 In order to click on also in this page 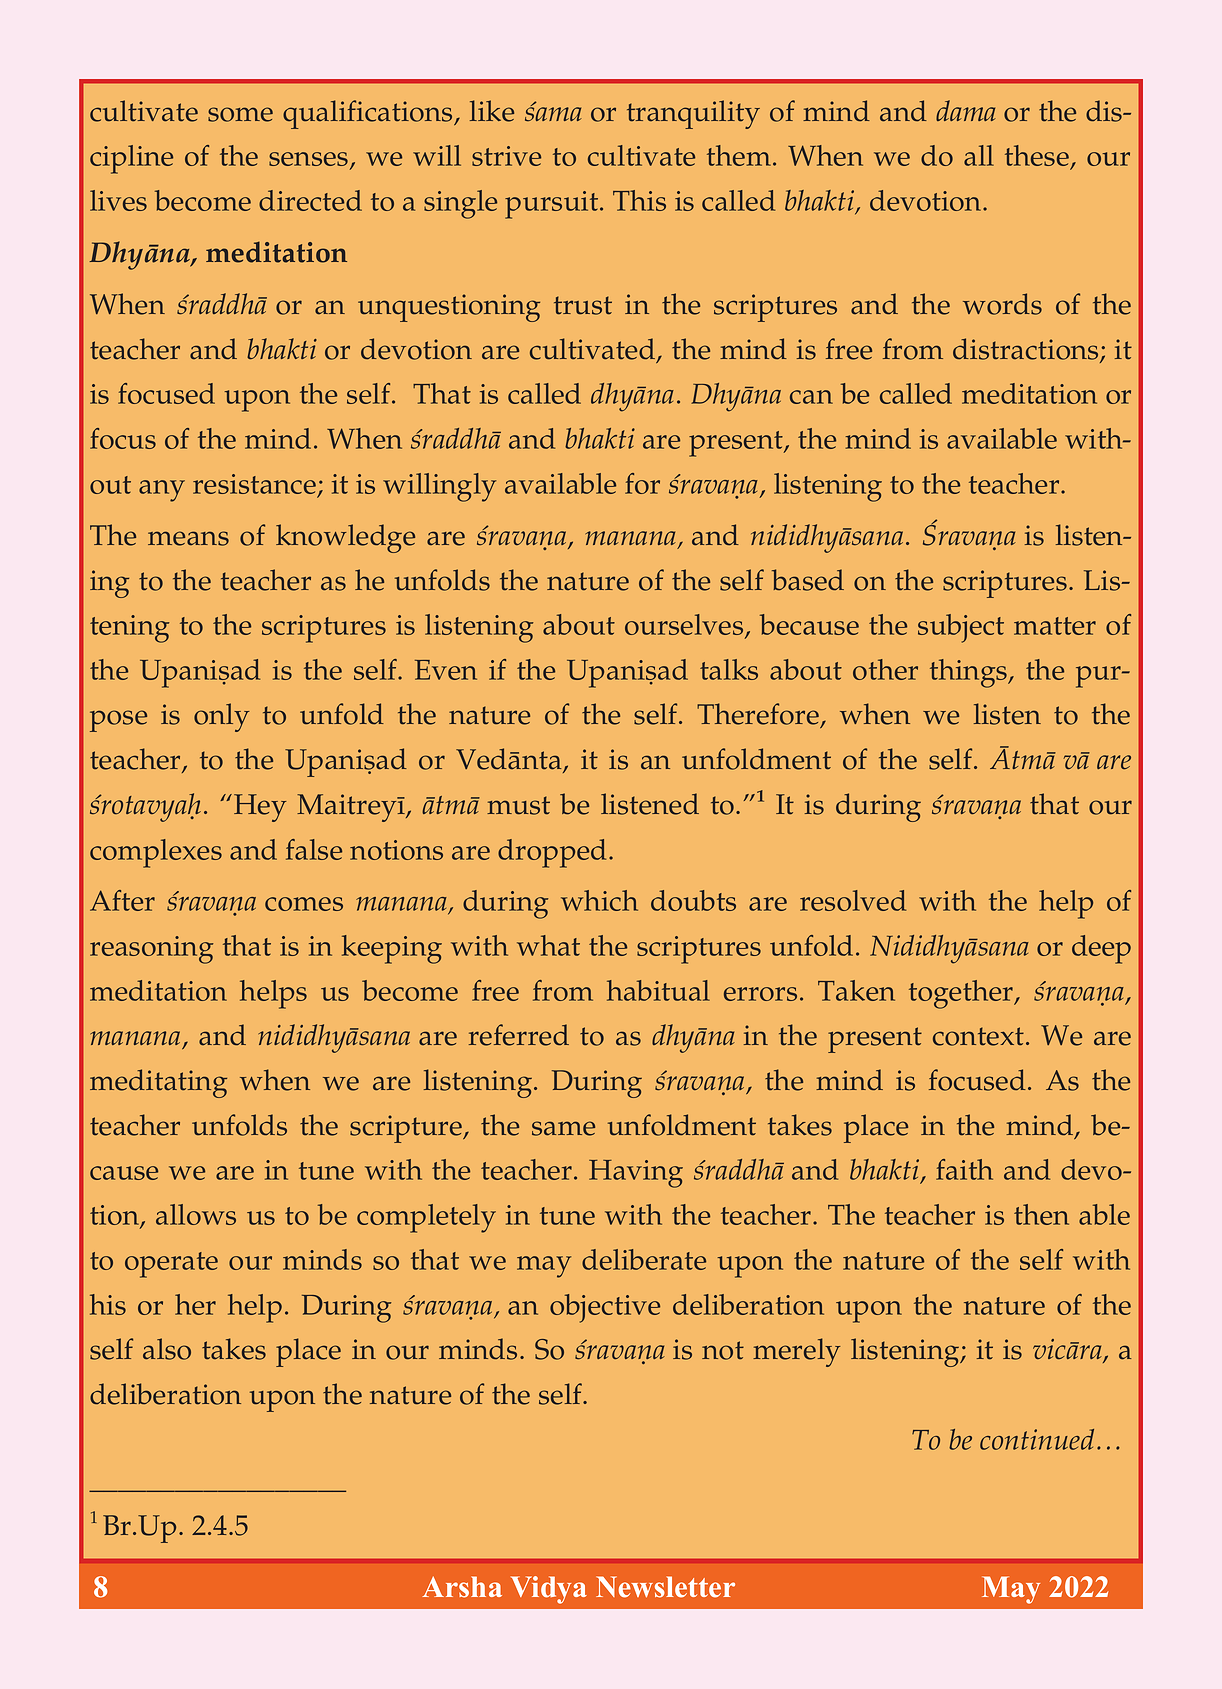, I will do `click(167, 1349)`.
